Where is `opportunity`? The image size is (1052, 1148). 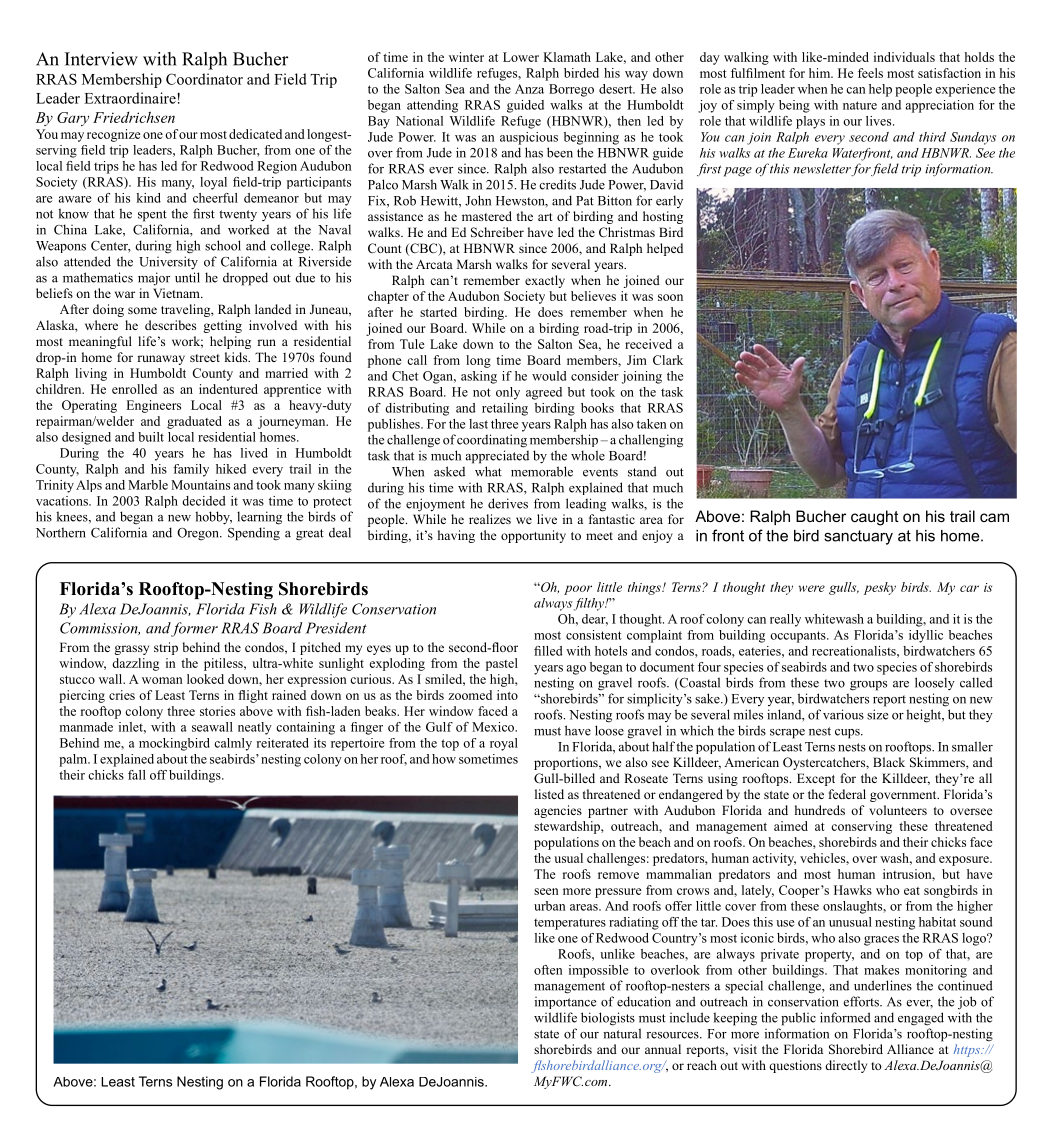 opportunity is located at coordinates (533, 536).
